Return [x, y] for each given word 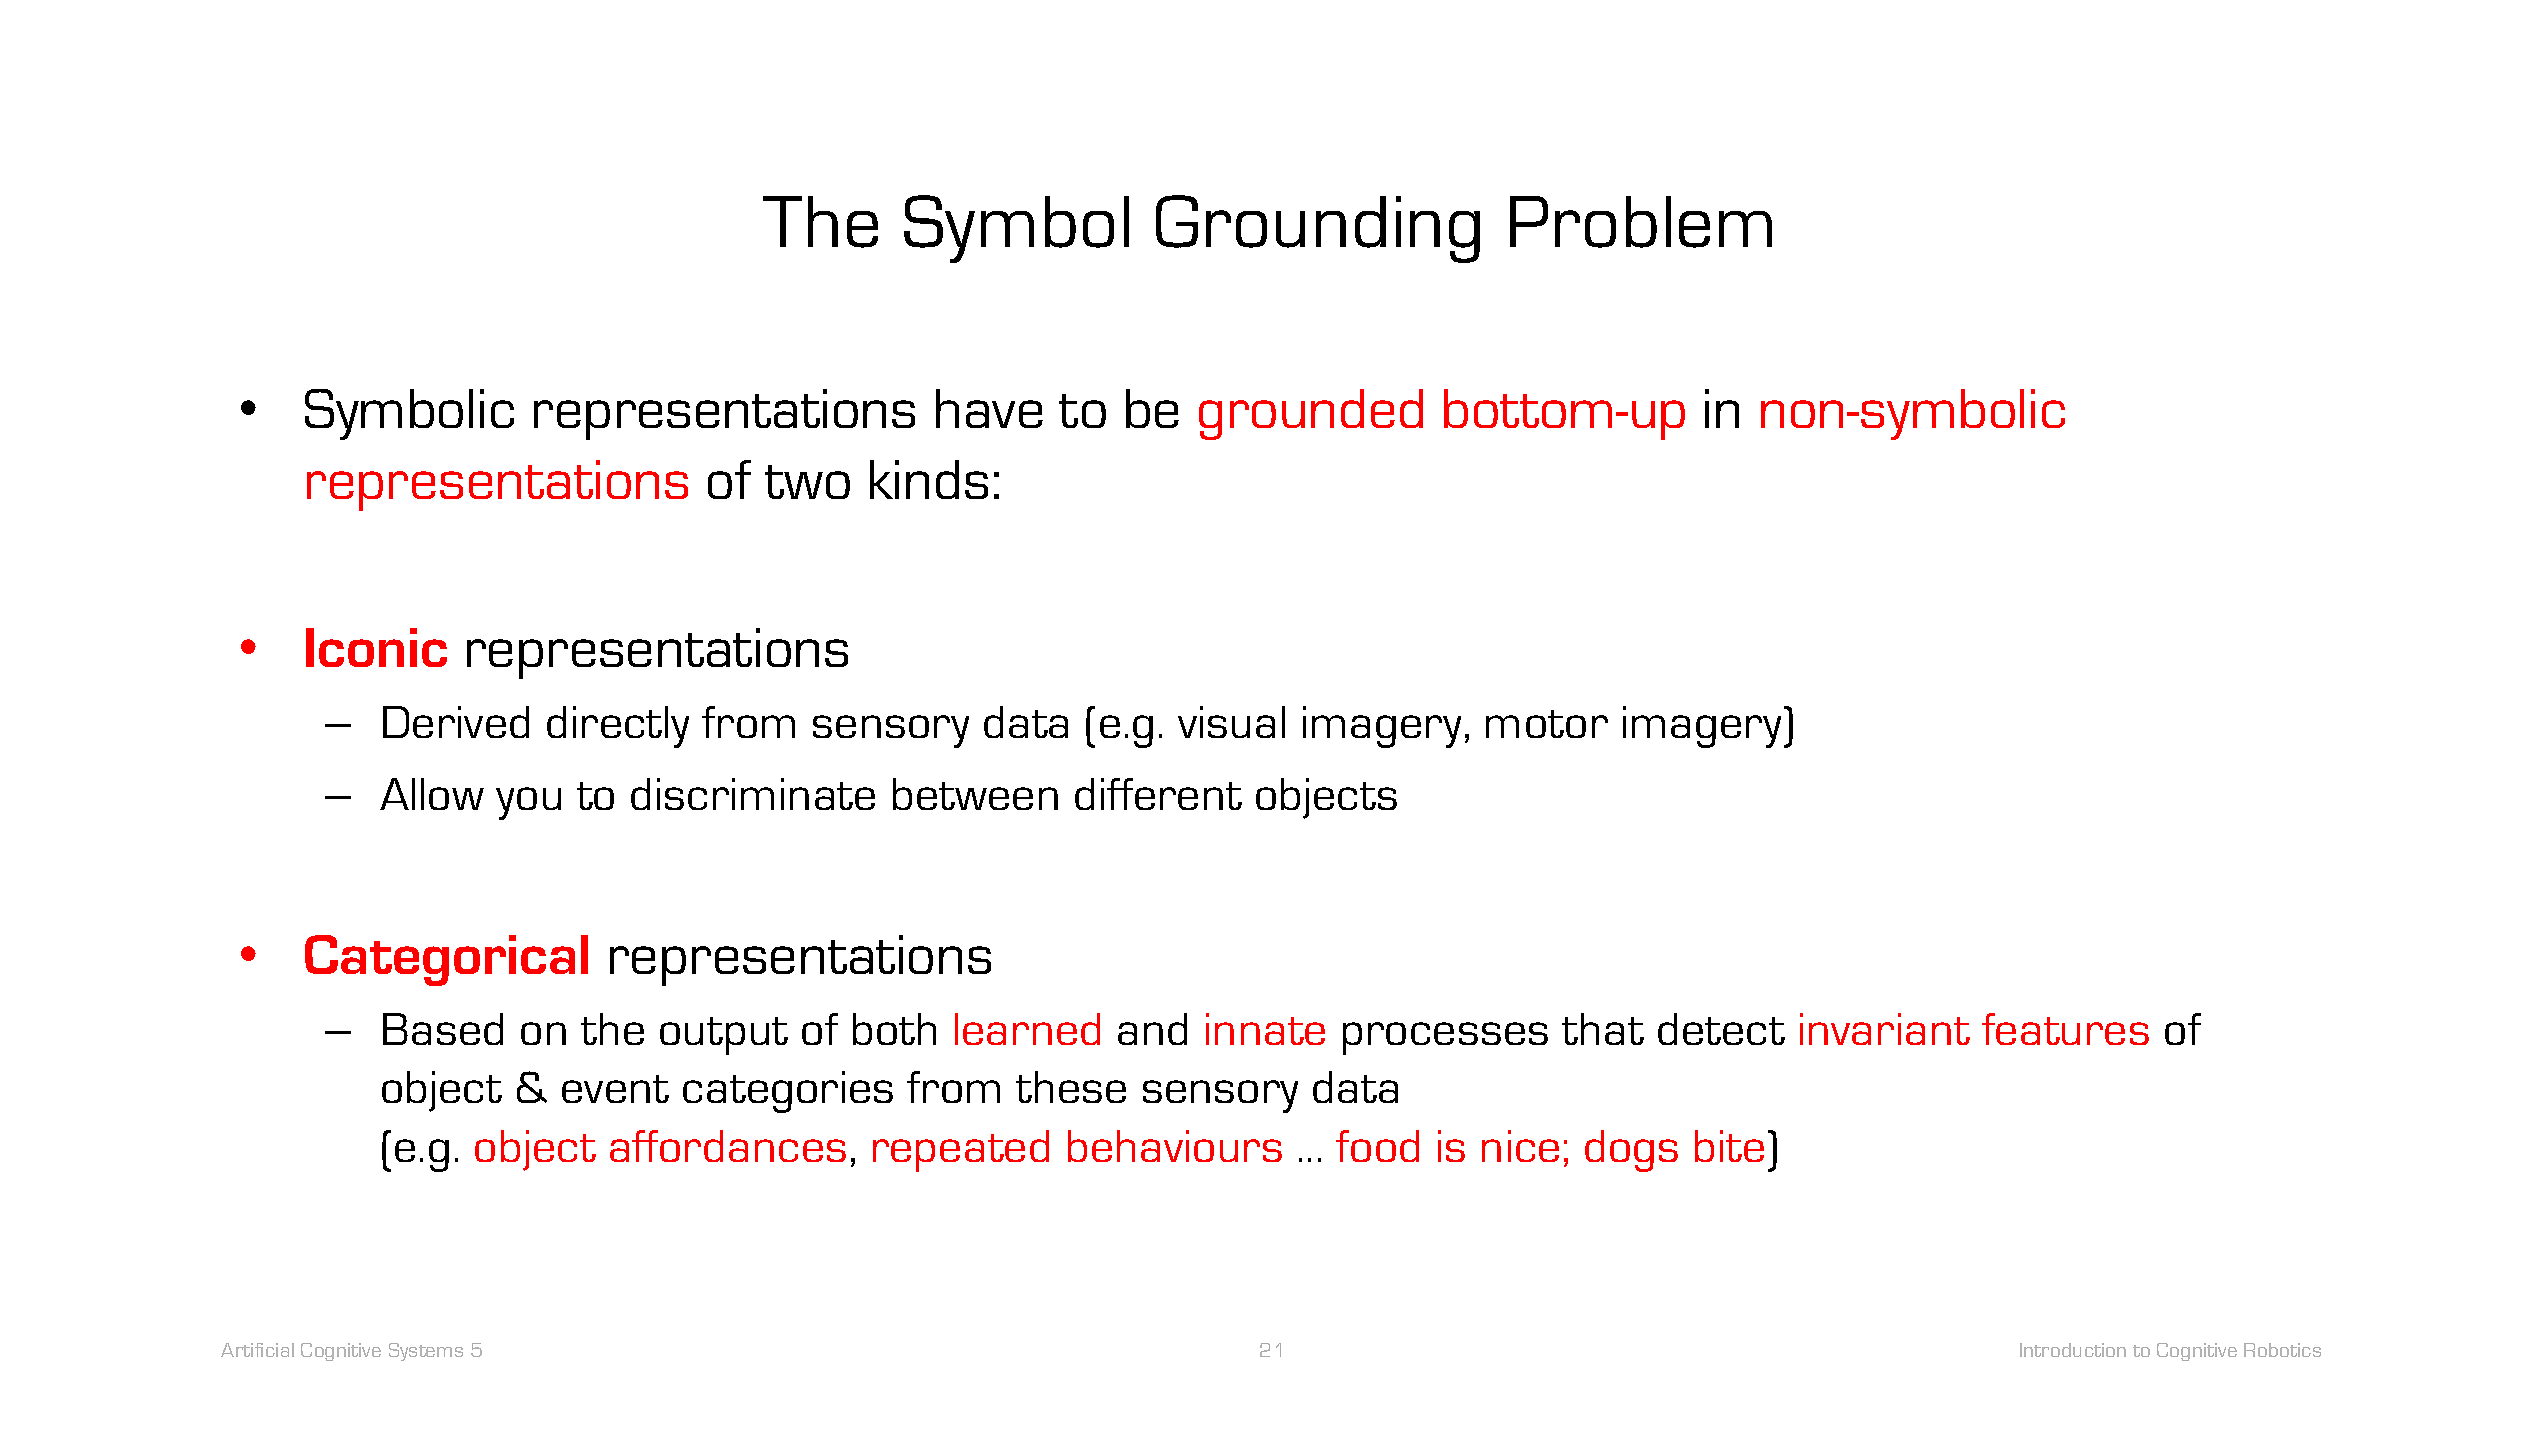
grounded [1311, 414]
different [1158, 794]
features [2065, 1029]
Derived [456, 722]
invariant [1885, 1029]
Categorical [446, 960]
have [989, 408]
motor [1547, 724]
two [807, 482]
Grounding [1318, 229]
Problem [1641, 222]
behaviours [1175, 1146]
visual [1231, 722]
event [615, 1089]
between [975, 794]
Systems [426, 1352]
